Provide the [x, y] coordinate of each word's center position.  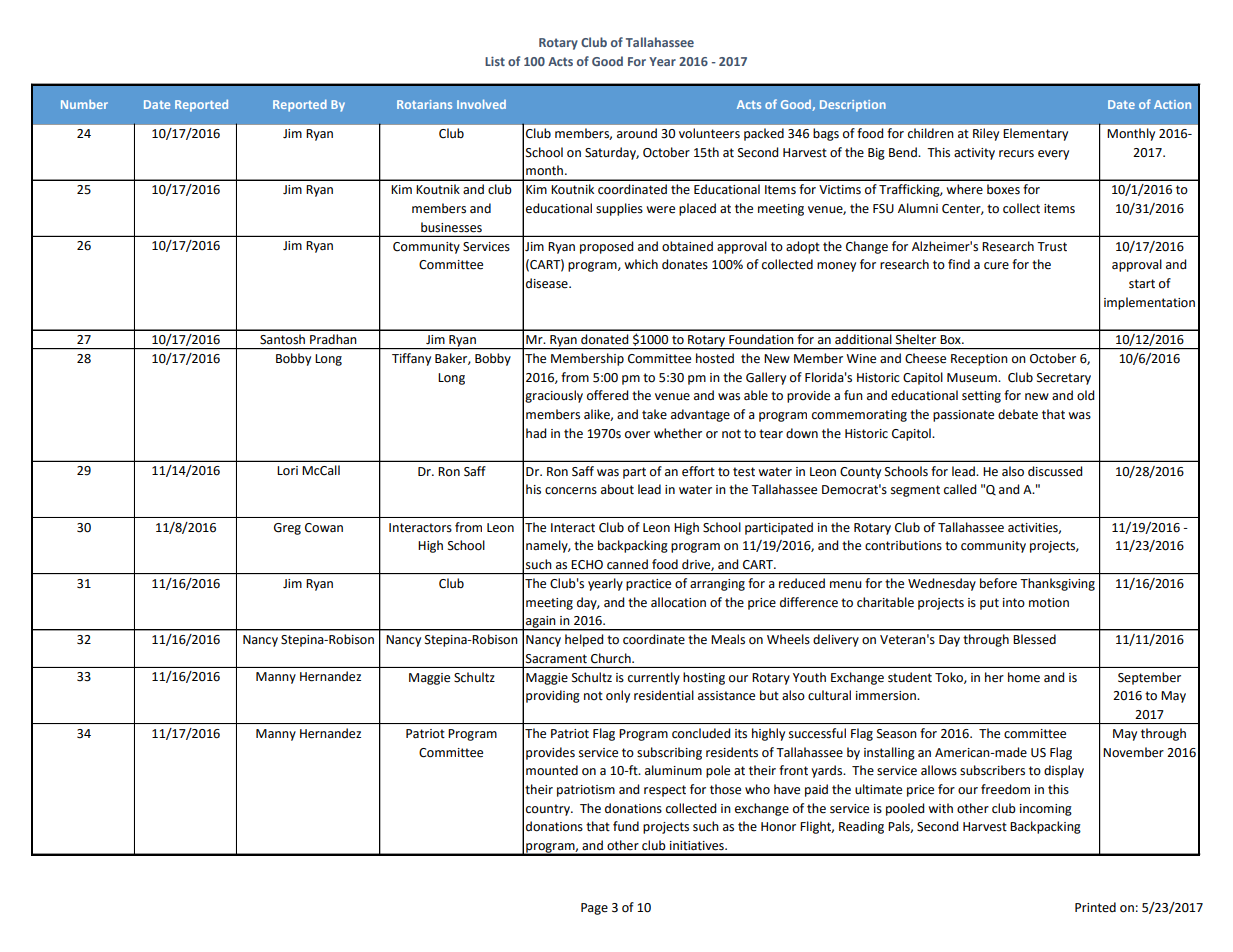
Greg [287, 529]
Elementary [1035, 134]
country [549, 810]
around [637, 133]
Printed [1095, 907]
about [617, 489]
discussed [1055, 471]
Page [594, 909]
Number [84, 104]
